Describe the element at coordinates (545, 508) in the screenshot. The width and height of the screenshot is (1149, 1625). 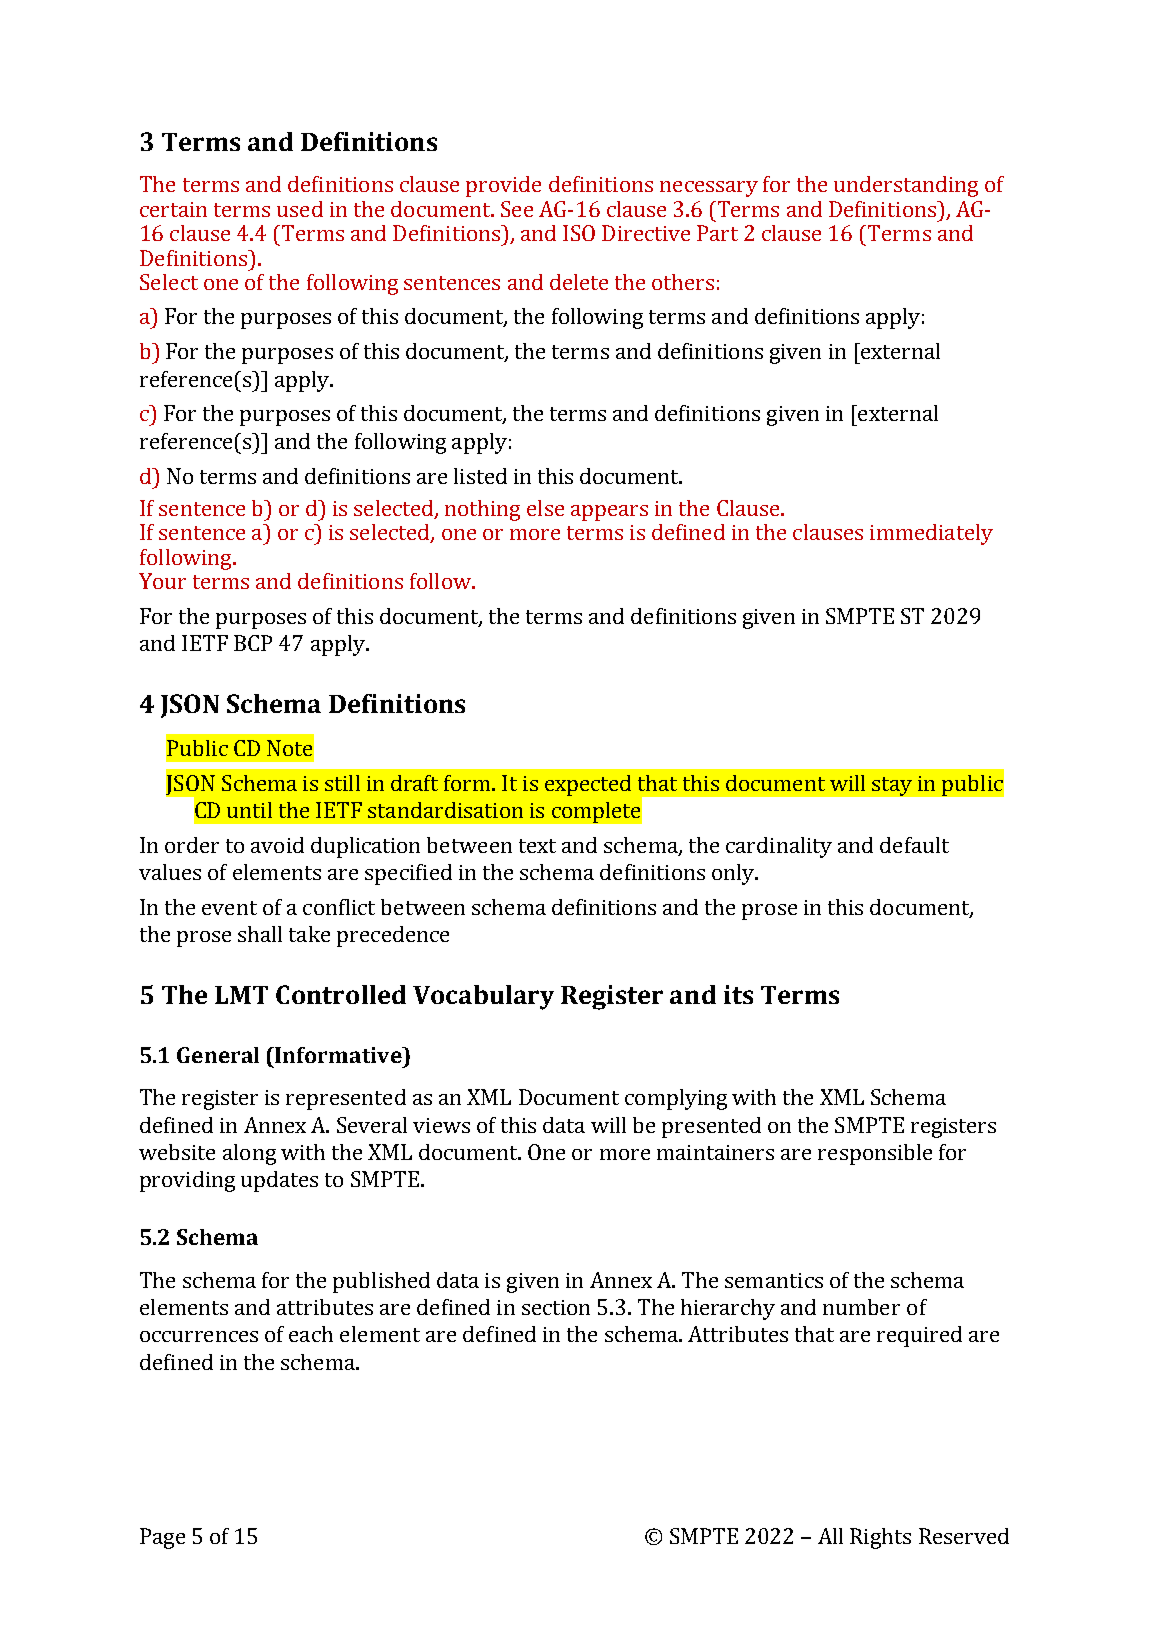
I see `else` at that location.
